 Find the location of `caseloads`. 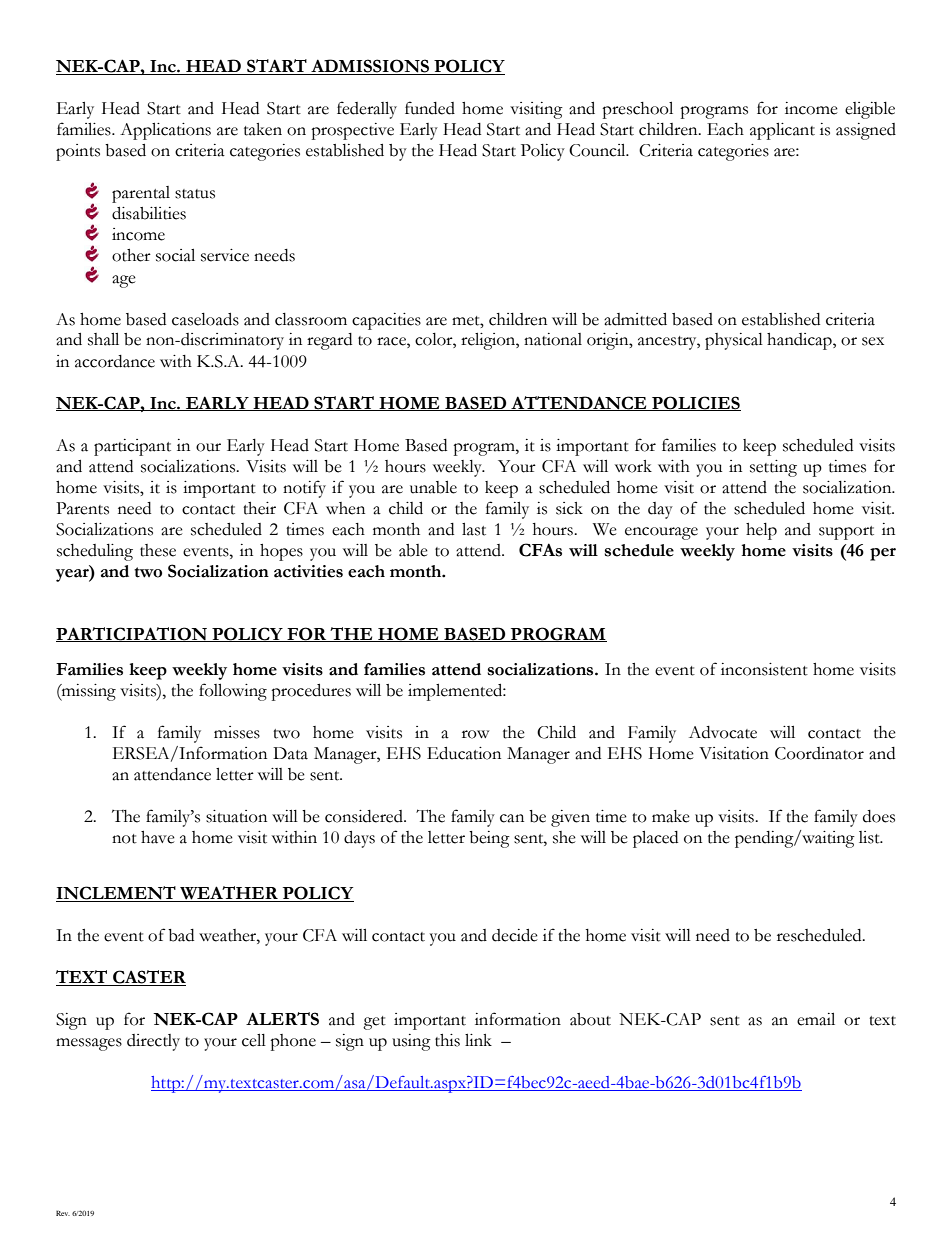

caseloads is located at coordinates (205, 319).
